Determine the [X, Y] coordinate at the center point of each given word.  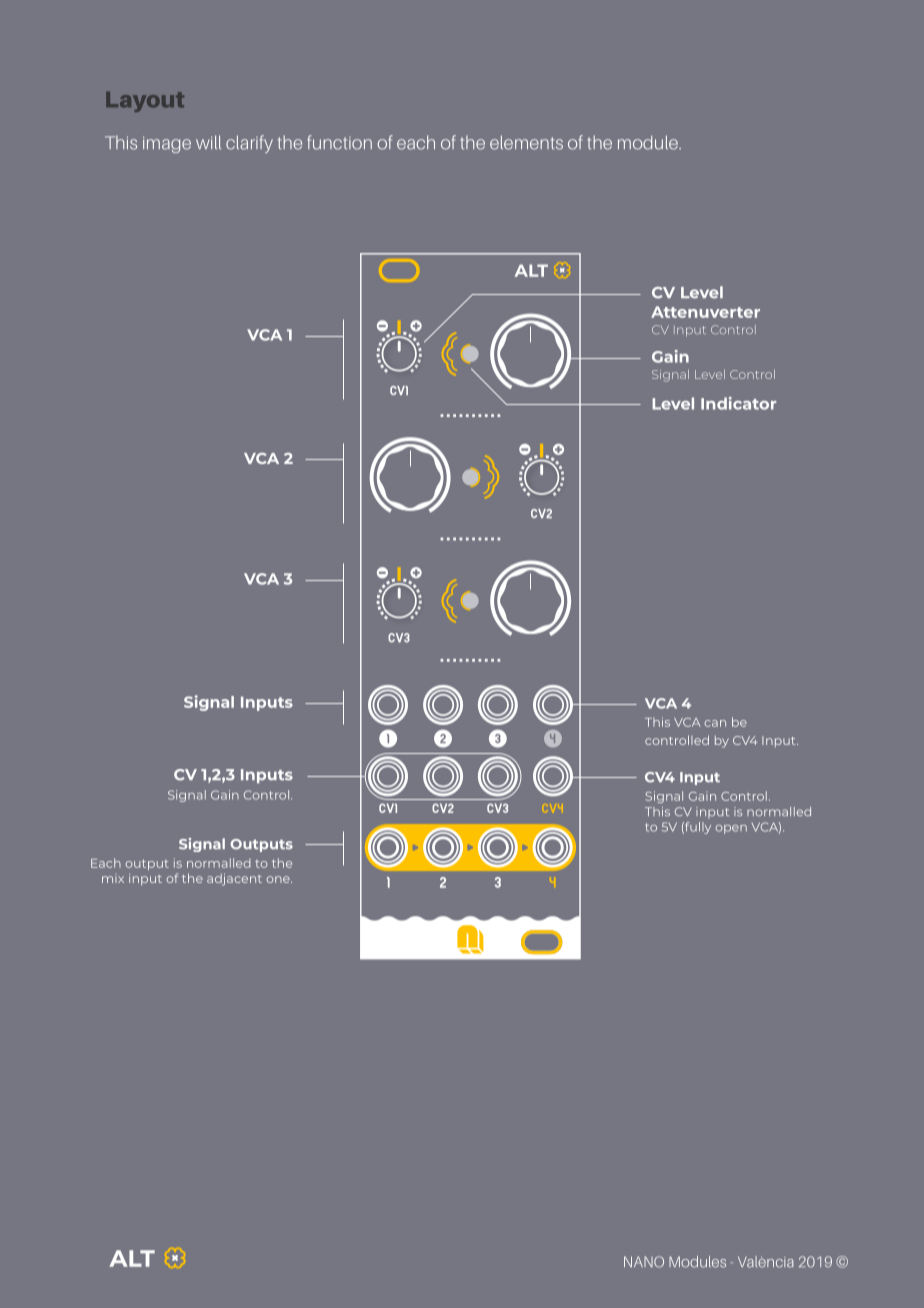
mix [113, 878]
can [715, 723]
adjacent [234, 879]
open [731, 829]
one [279, 879]
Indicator [738, 403]
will [208, 142]
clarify [249, 144]
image [167, 144]
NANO [644, 1262]
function [339, 142]
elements [526, 142]
